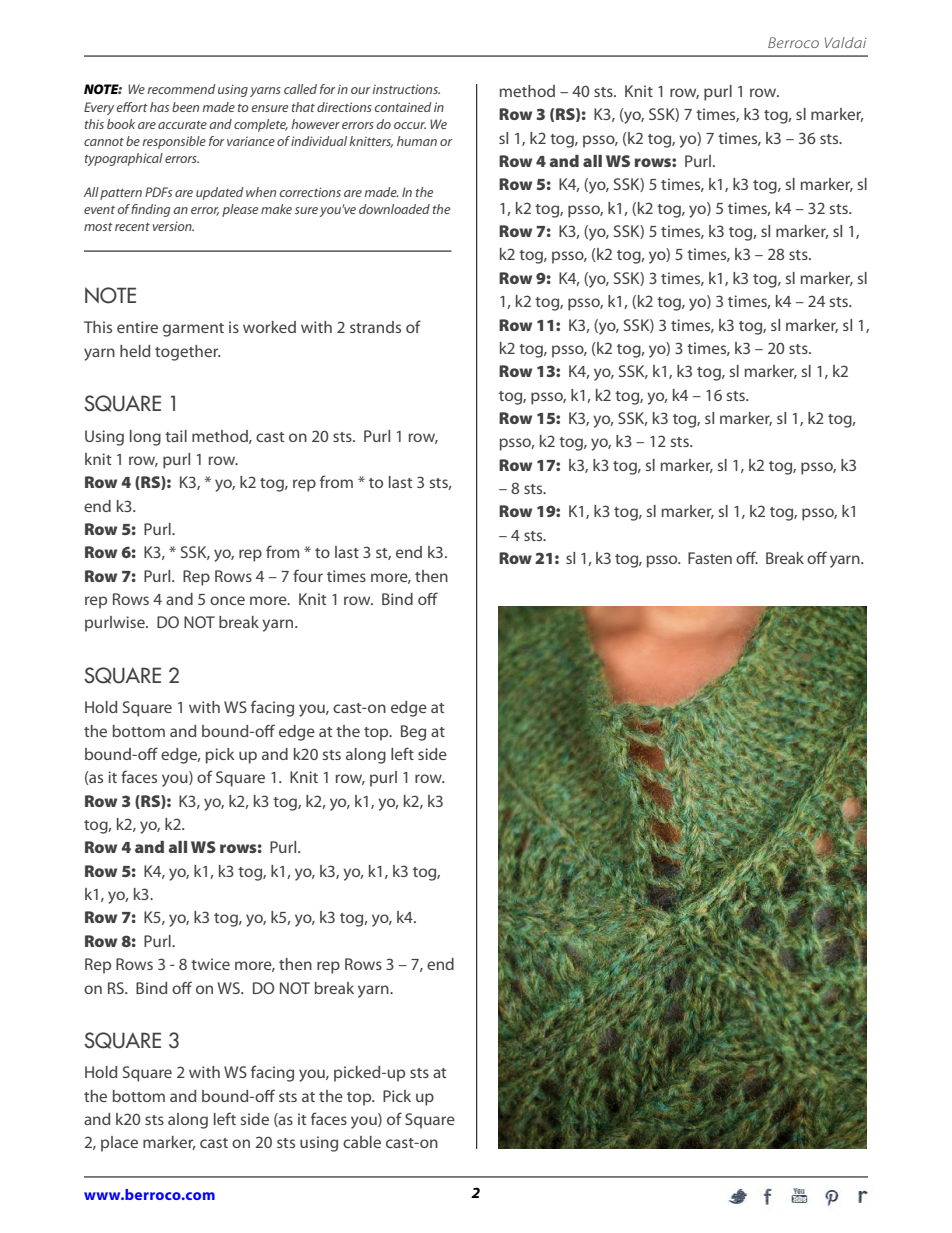 Image resolution: width=952 pixels, height=1233 pixels. What do you see at coordinates (413, 733) in the screenshot?
I see `Beg` at bounding box center [413, 733].
